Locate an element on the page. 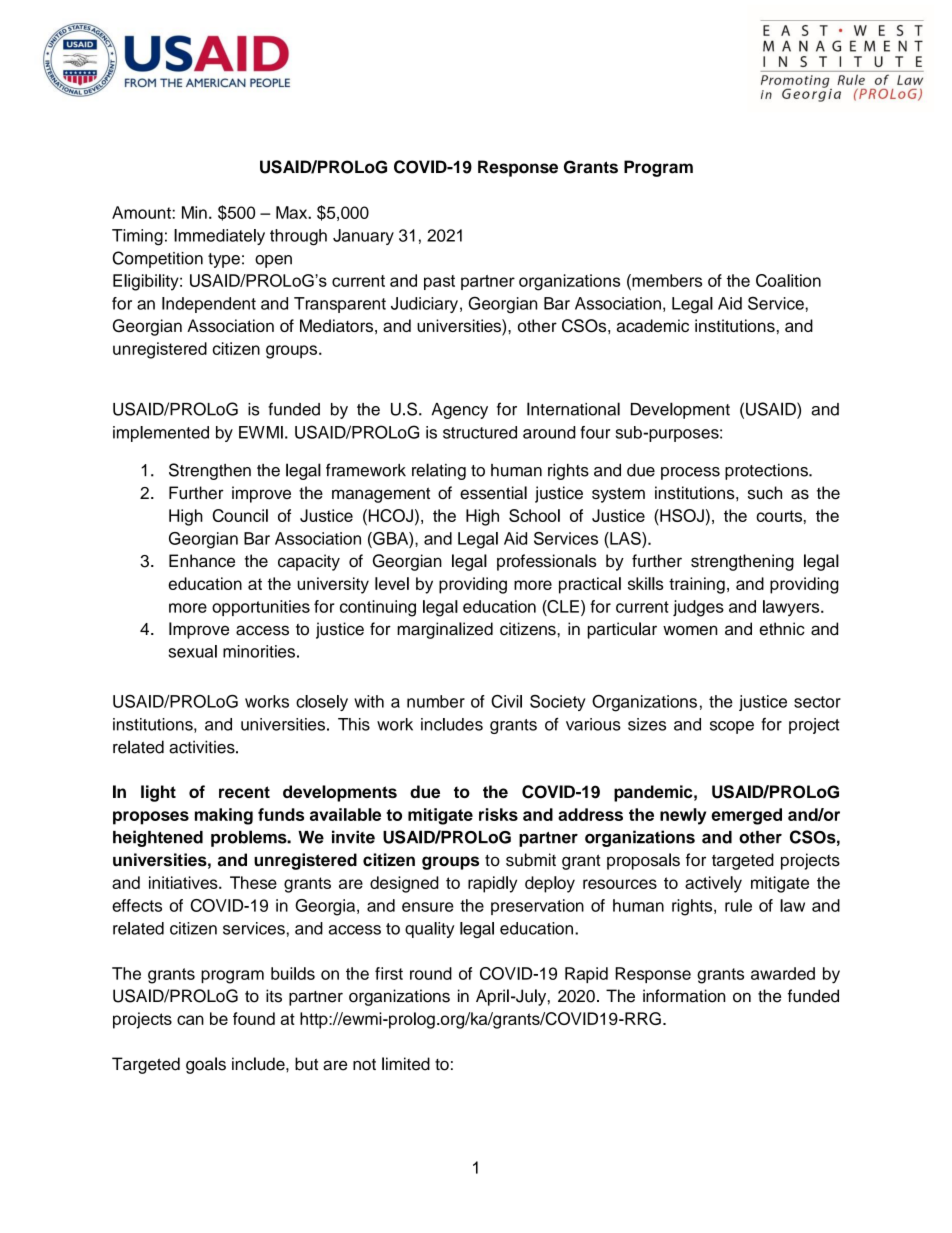 The height and width of the document is (1233, 952). such is located at coordinates (765, 493).
